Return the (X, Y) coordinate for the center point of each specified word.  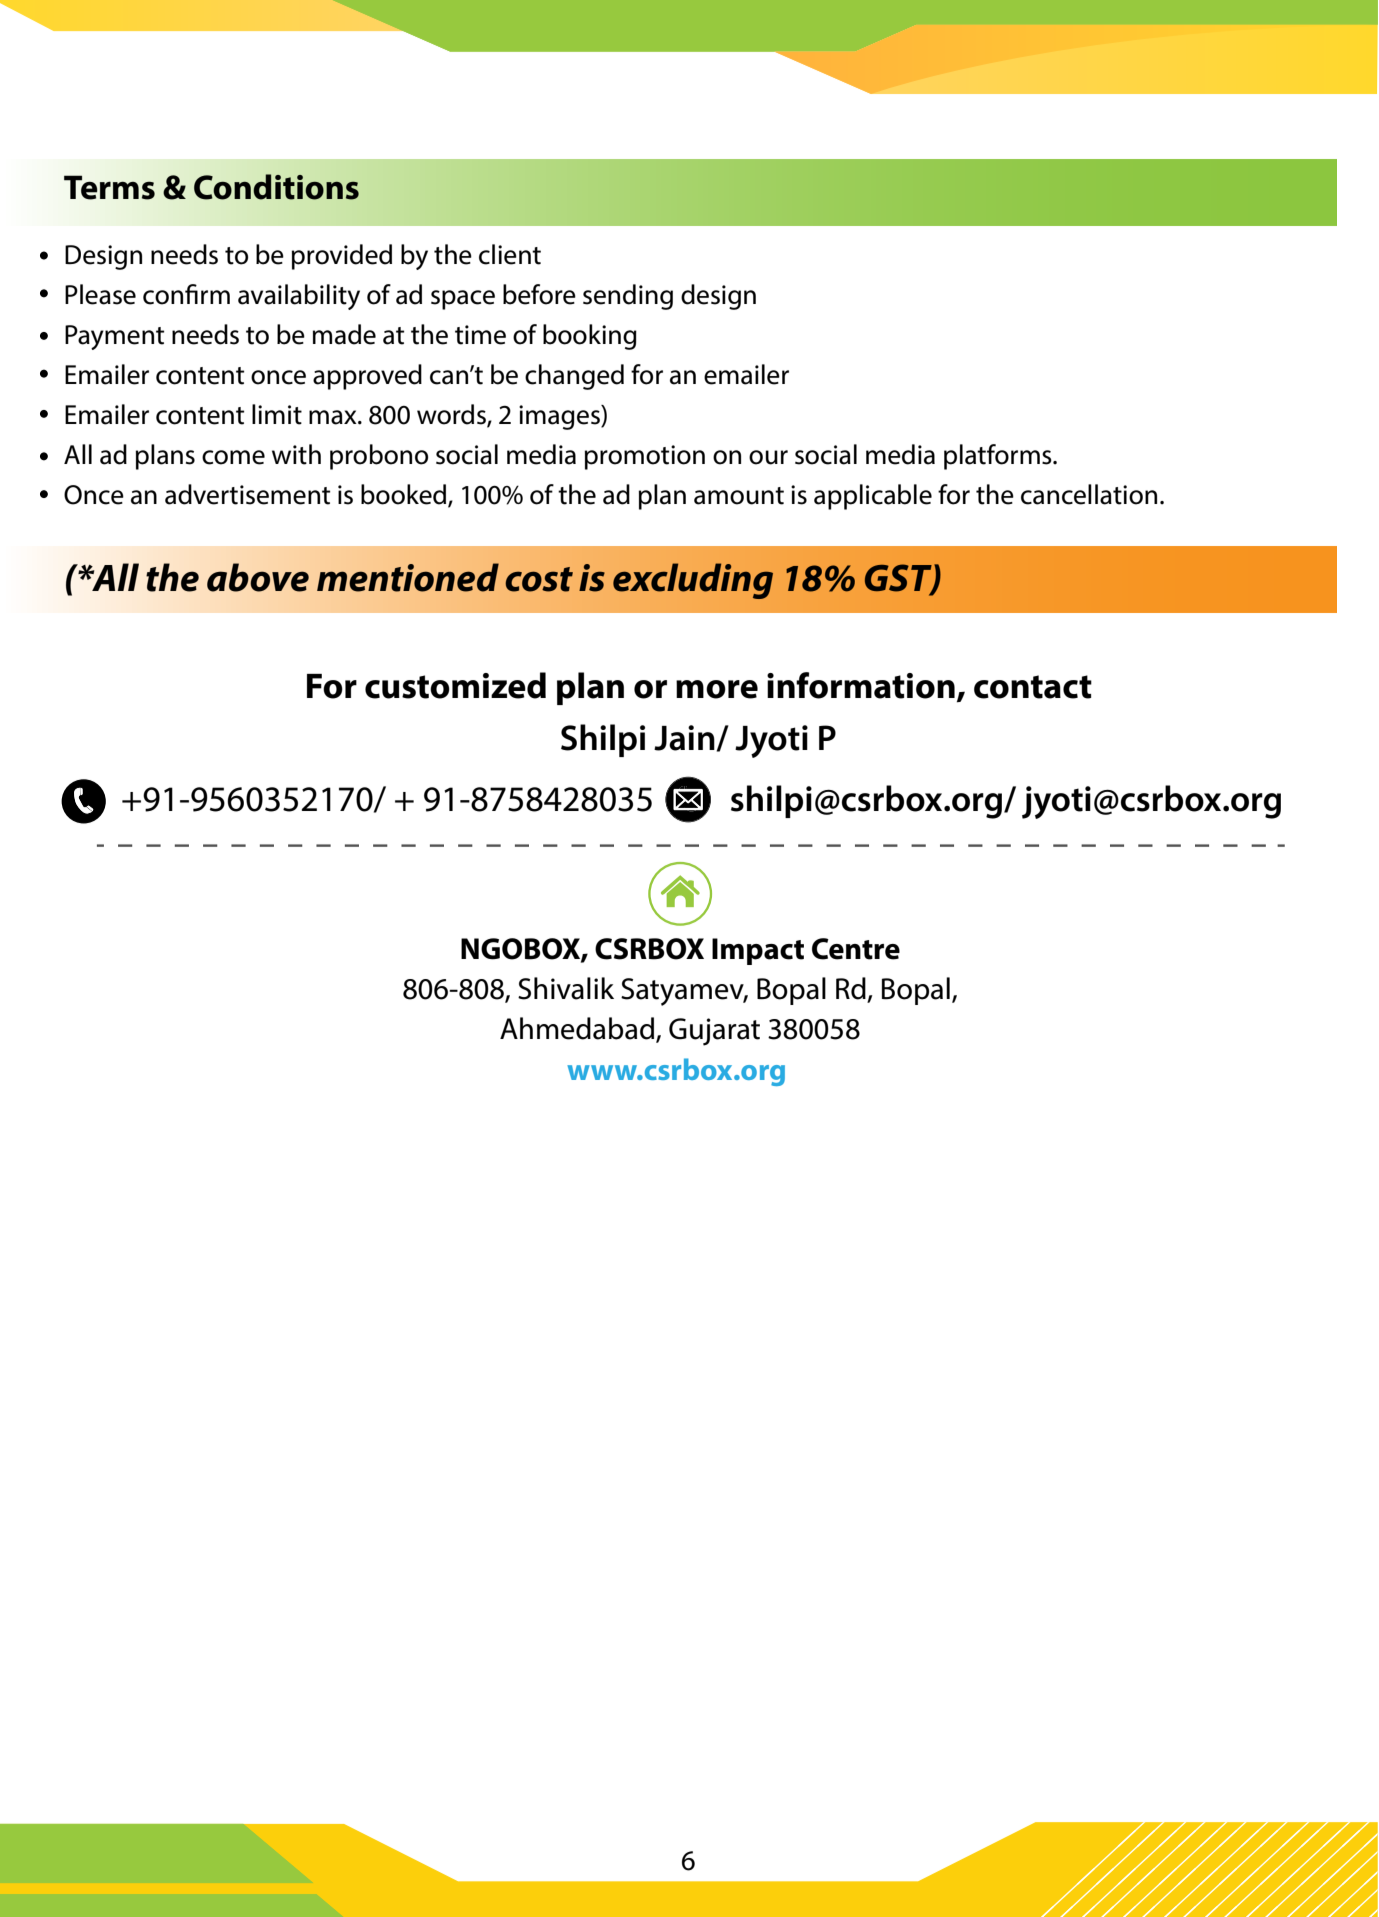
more (717, 689)
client (510, 254)
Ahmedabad (577, 1028)
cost (539, 579)
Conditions (276, 187)
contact (1033, 687)
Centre (856, 949)
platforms (999, 457)
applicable (873, 497)
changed (574, 377)
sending (628, 297)
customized (455, 685)
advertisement (247, 494)
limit (277, 414)
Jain (685, 738)
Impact (758, 951)
